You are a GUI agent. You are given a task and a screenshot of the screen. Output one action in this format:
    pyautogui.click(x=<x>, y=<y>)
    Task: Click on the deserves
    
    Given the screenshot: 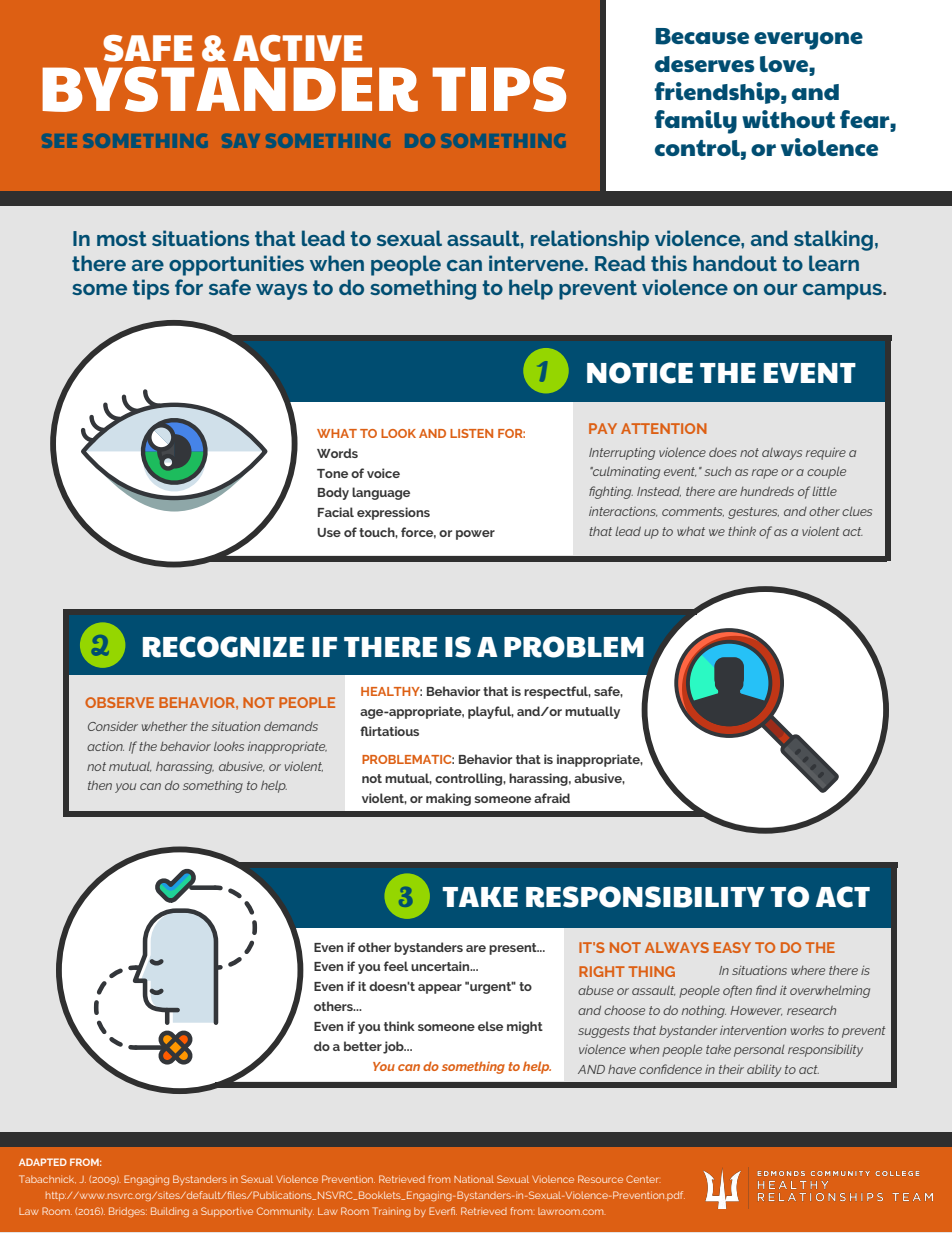 What is the action you would take?
    pyautogui.click(x=705, y=64)
